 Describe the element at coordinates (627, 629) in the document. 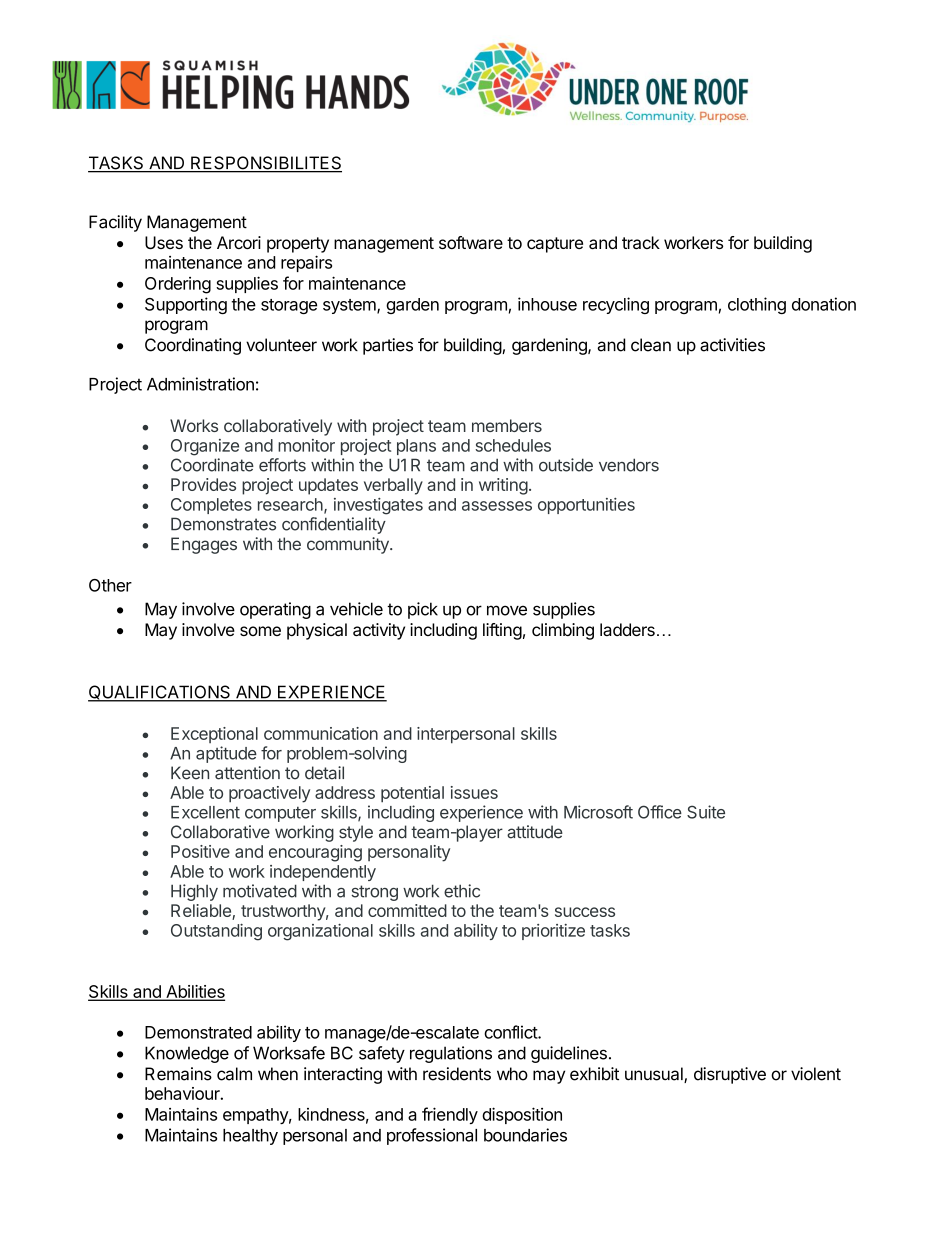

I see `ladders` at that location.
